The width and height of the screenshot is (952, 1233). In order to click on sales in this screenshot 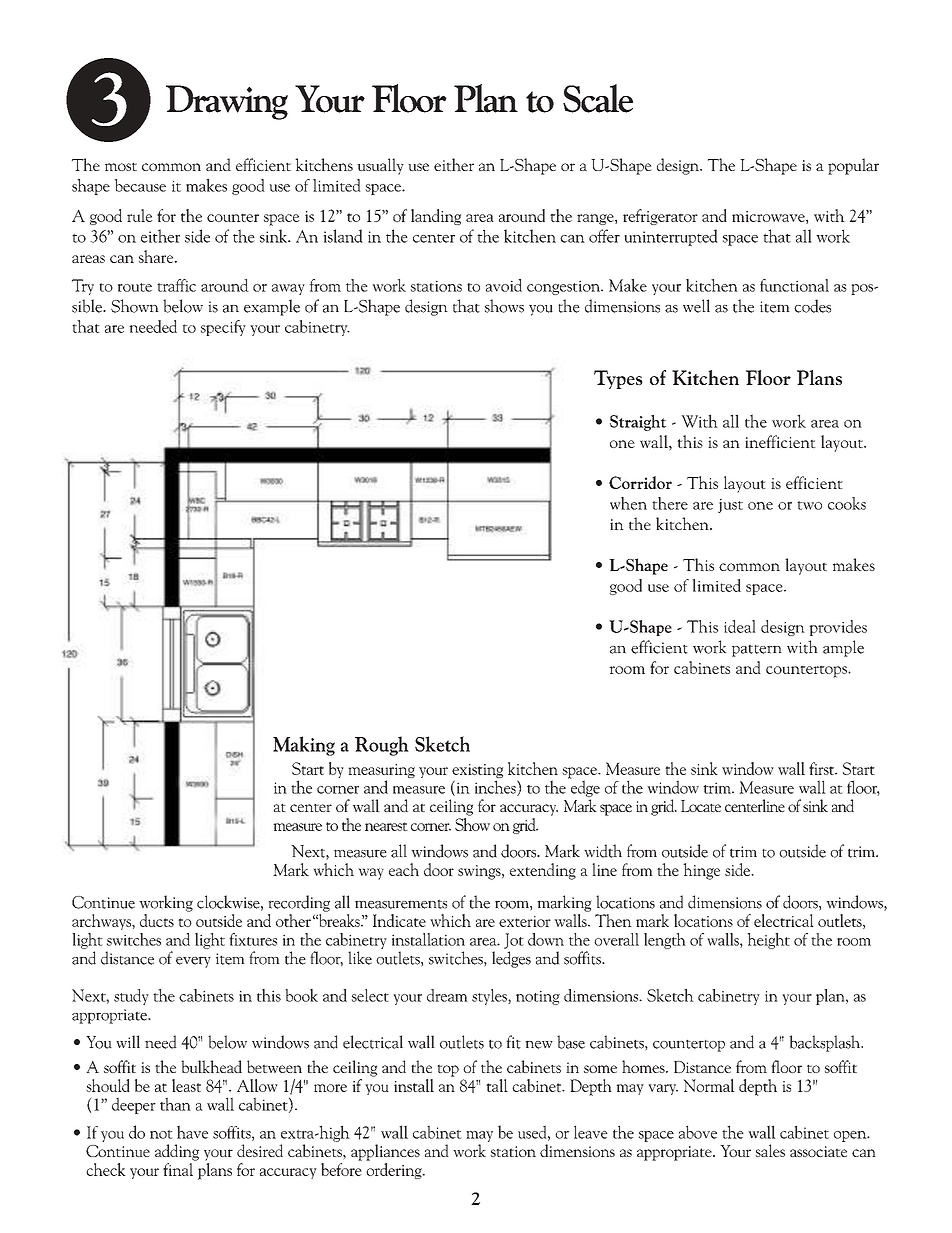, I will do `click(770, 1150)`.
